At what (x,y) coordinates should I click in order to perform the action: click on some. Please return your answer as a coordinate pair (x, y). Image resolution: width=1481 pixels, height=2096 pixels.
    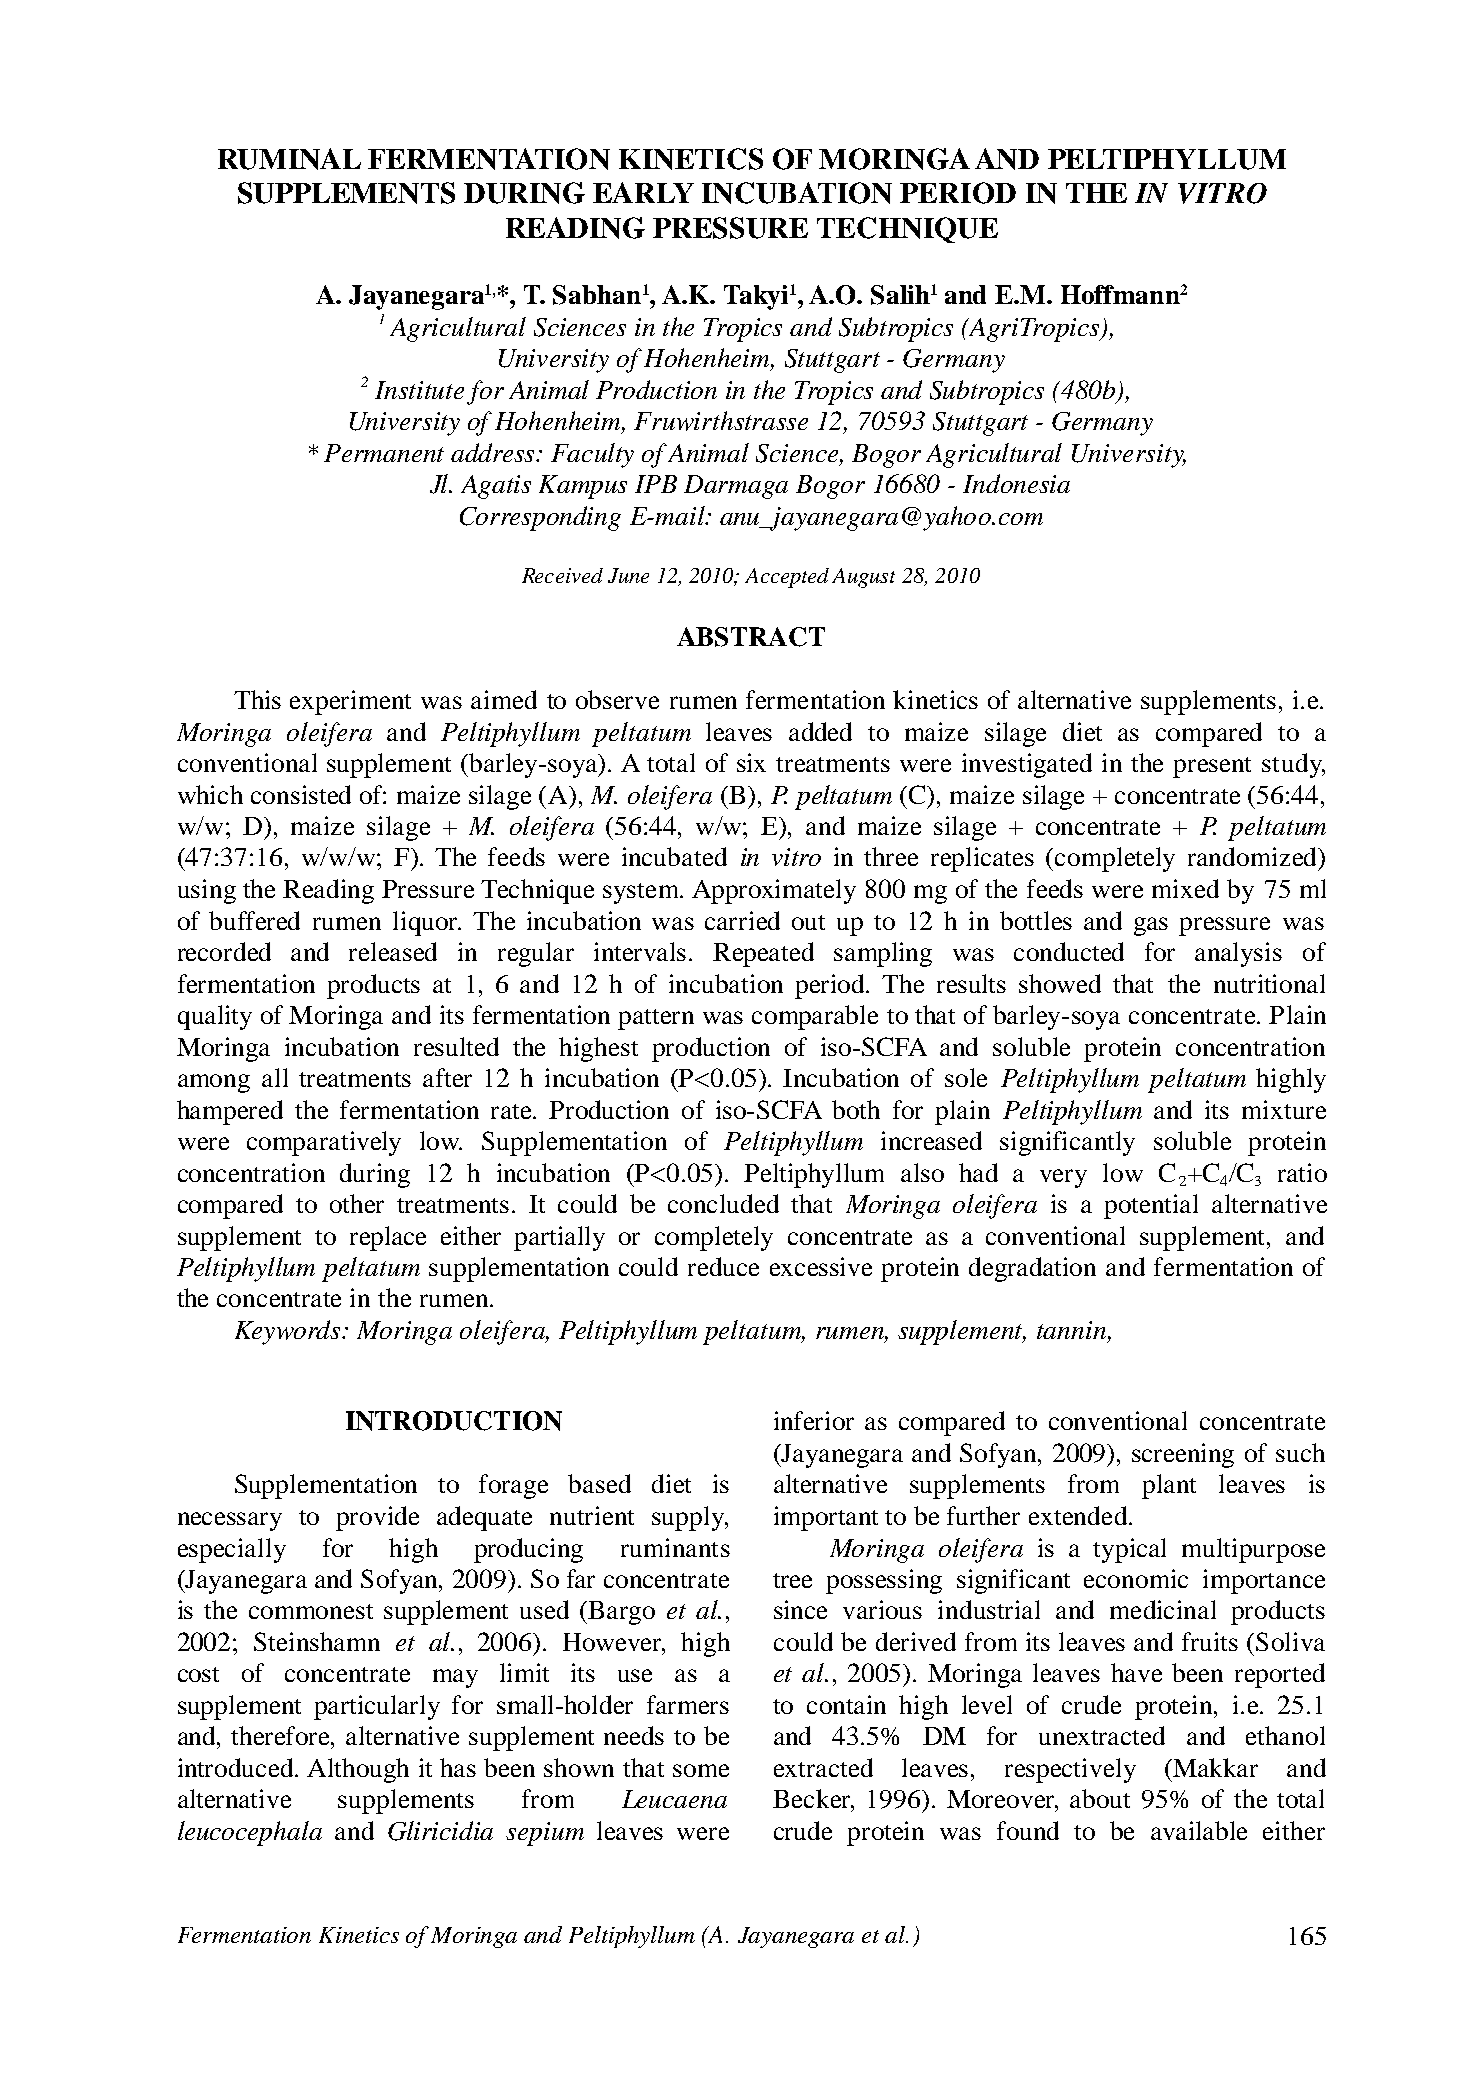
    Looking at the image, I should click on (701, 1770).
